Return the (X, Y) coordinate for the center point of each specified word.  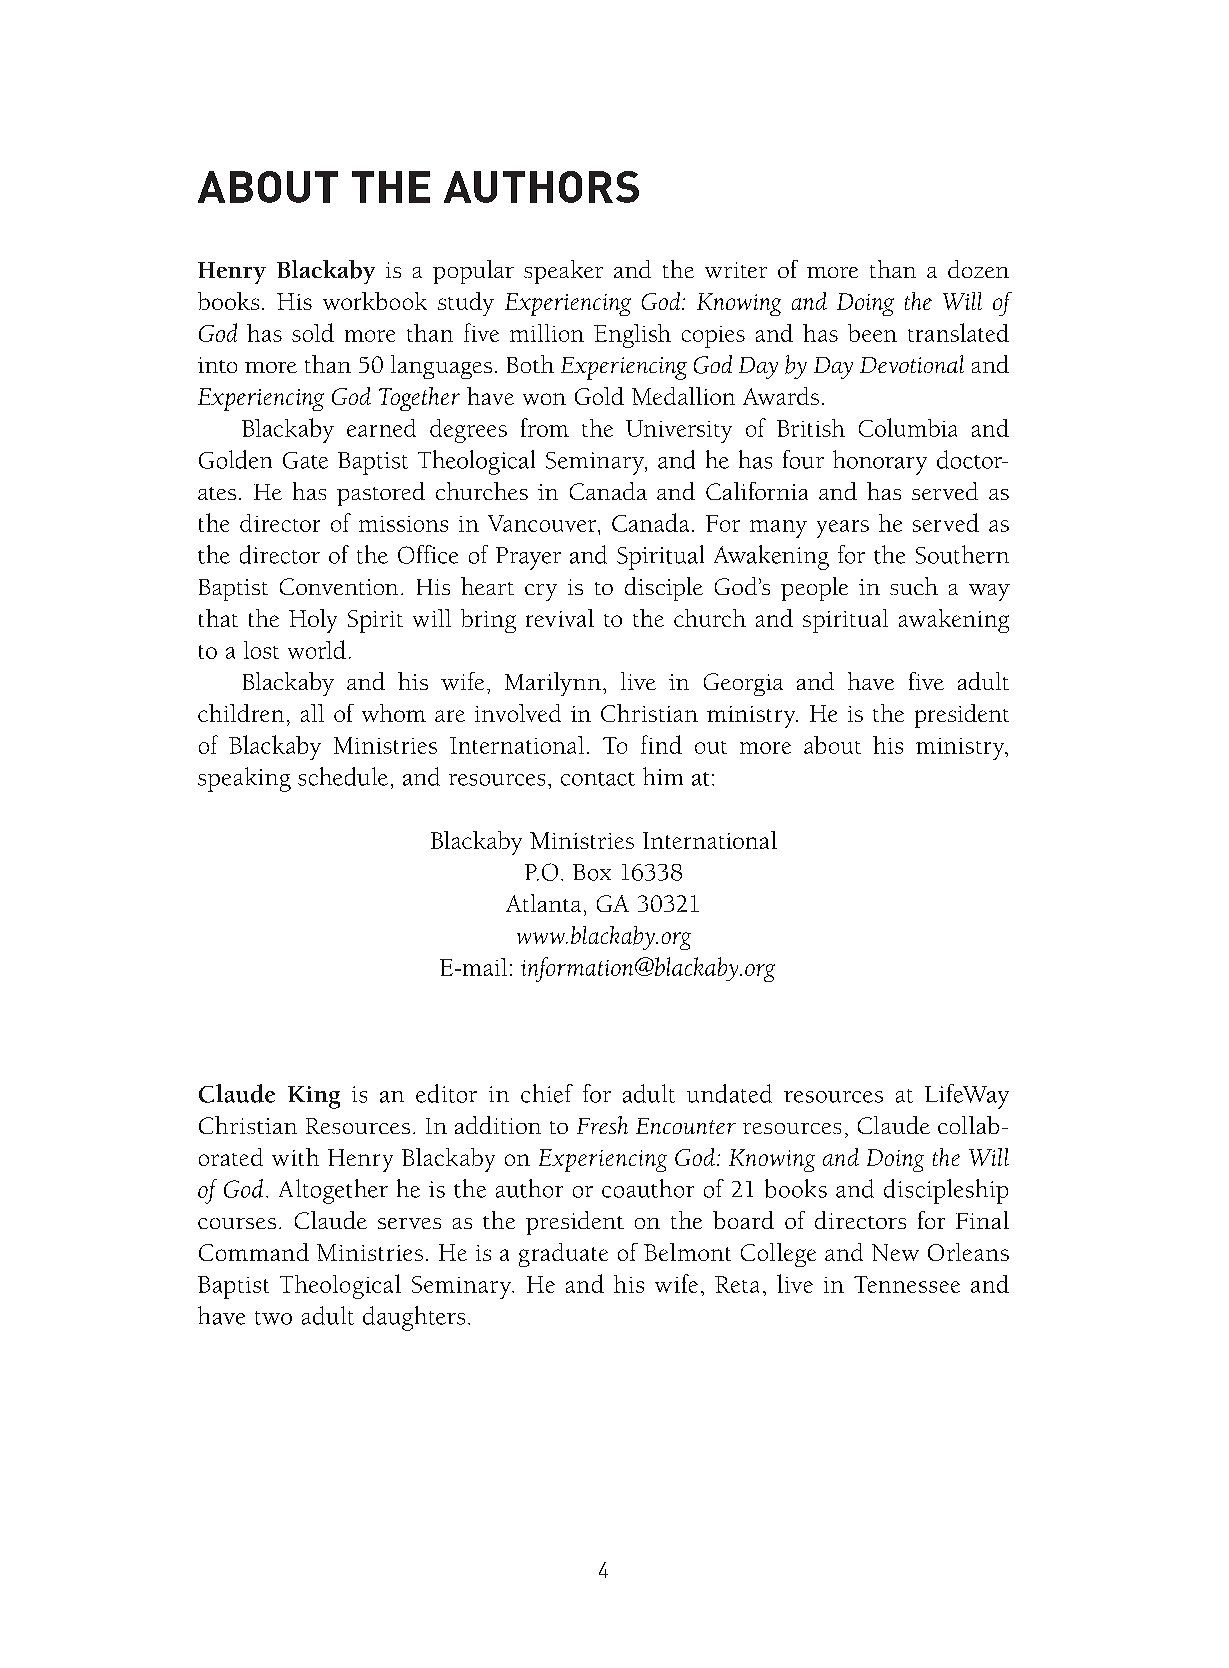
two (273, 1318)
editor (446, 1093)
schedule (343, 776)
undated (729, 1093)
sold (313, 332)
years (843, 529)
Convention (339, 586)
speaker (563, 272)
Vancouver (543, 523)
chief (547, 1093)
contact (598, 779)
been (872, 333)
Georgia (743, 684)
